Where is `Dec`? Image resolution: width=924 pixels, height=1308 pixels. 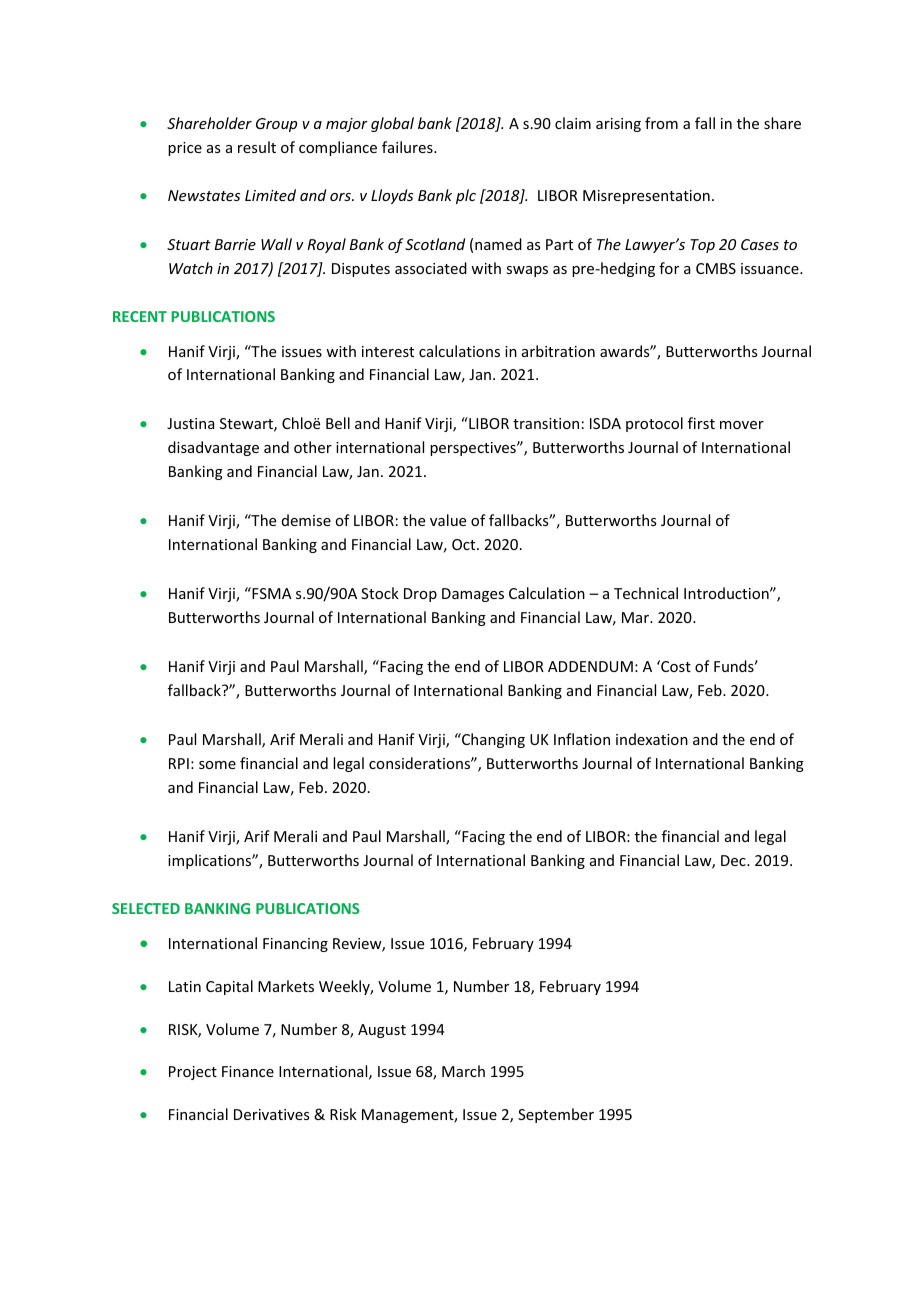
Dec is located at coordinates (734, 860).
